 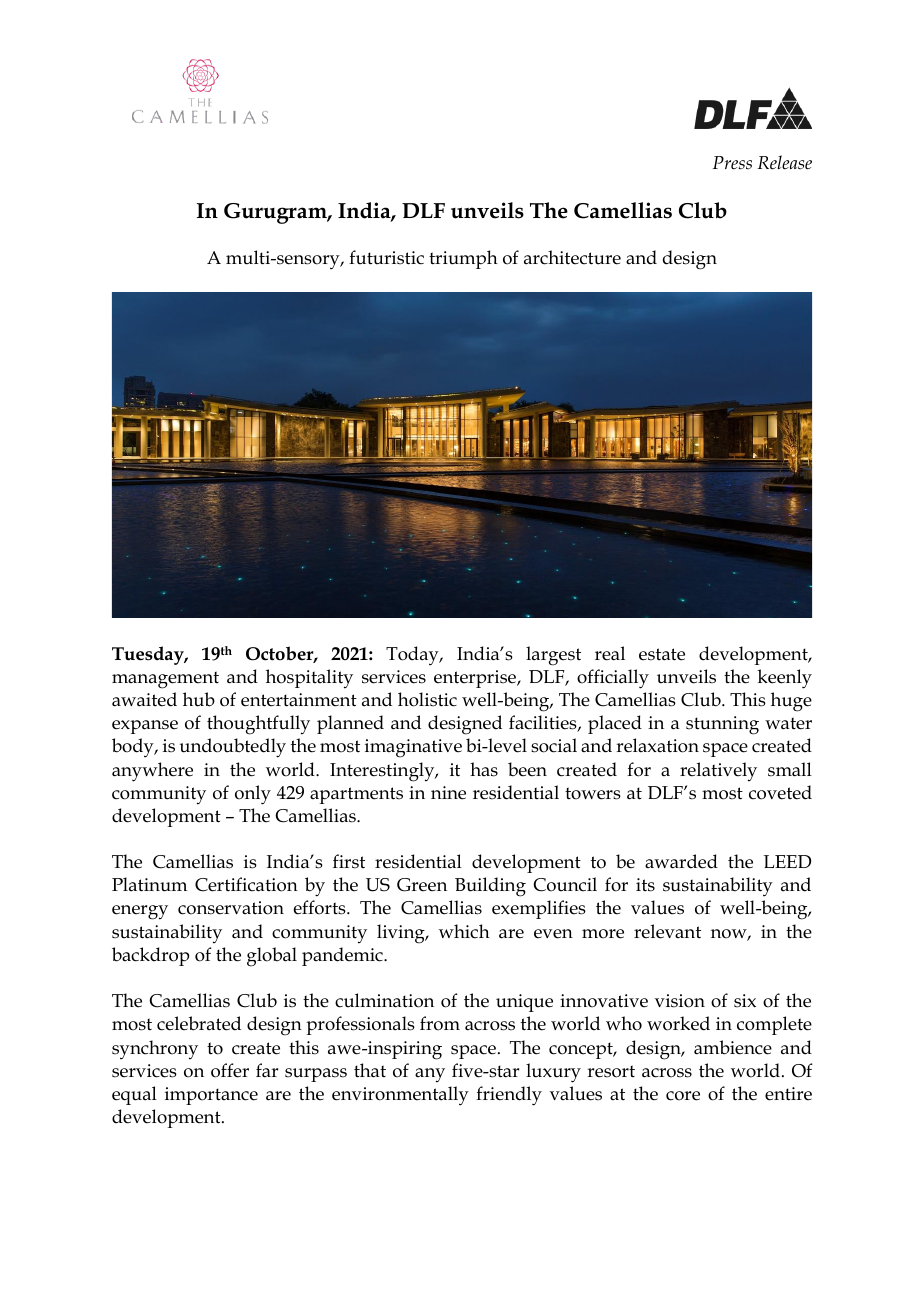 What do you see at coordinates (476, 679) in the page?
I see `enterprise` at bounding box center [476, 679].
